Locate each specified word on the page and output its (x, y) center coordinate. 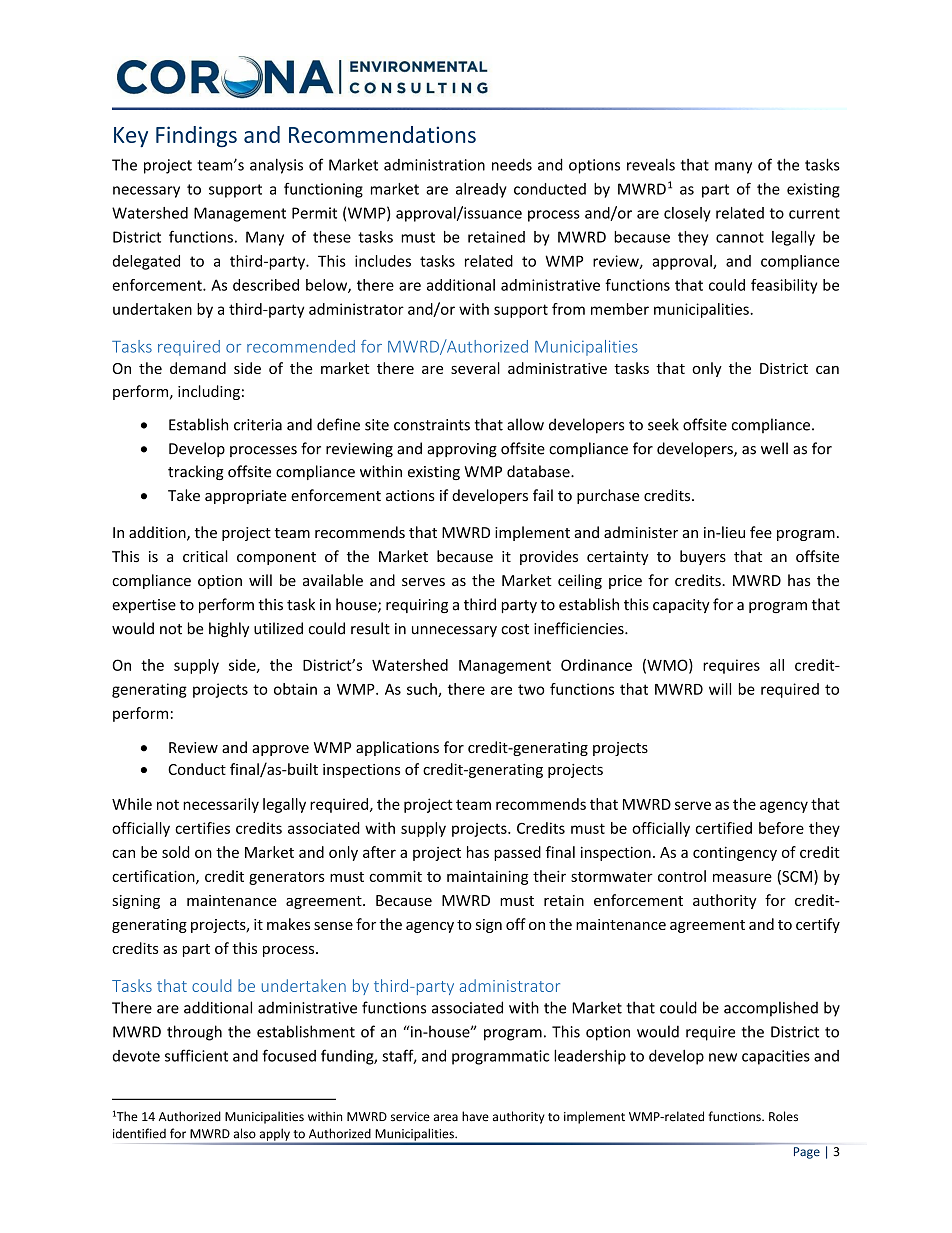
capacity (681, 606)
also (245, 1133)
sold (175, 852)
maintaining (487, 877)
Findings (196, 137)
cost (515, 629)
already (481, 190)
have (475, 1116)
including (209, 392)
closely (687, 214)
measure (742, 877)
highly (229, 629)
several (475, 368)
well (774, 448)
